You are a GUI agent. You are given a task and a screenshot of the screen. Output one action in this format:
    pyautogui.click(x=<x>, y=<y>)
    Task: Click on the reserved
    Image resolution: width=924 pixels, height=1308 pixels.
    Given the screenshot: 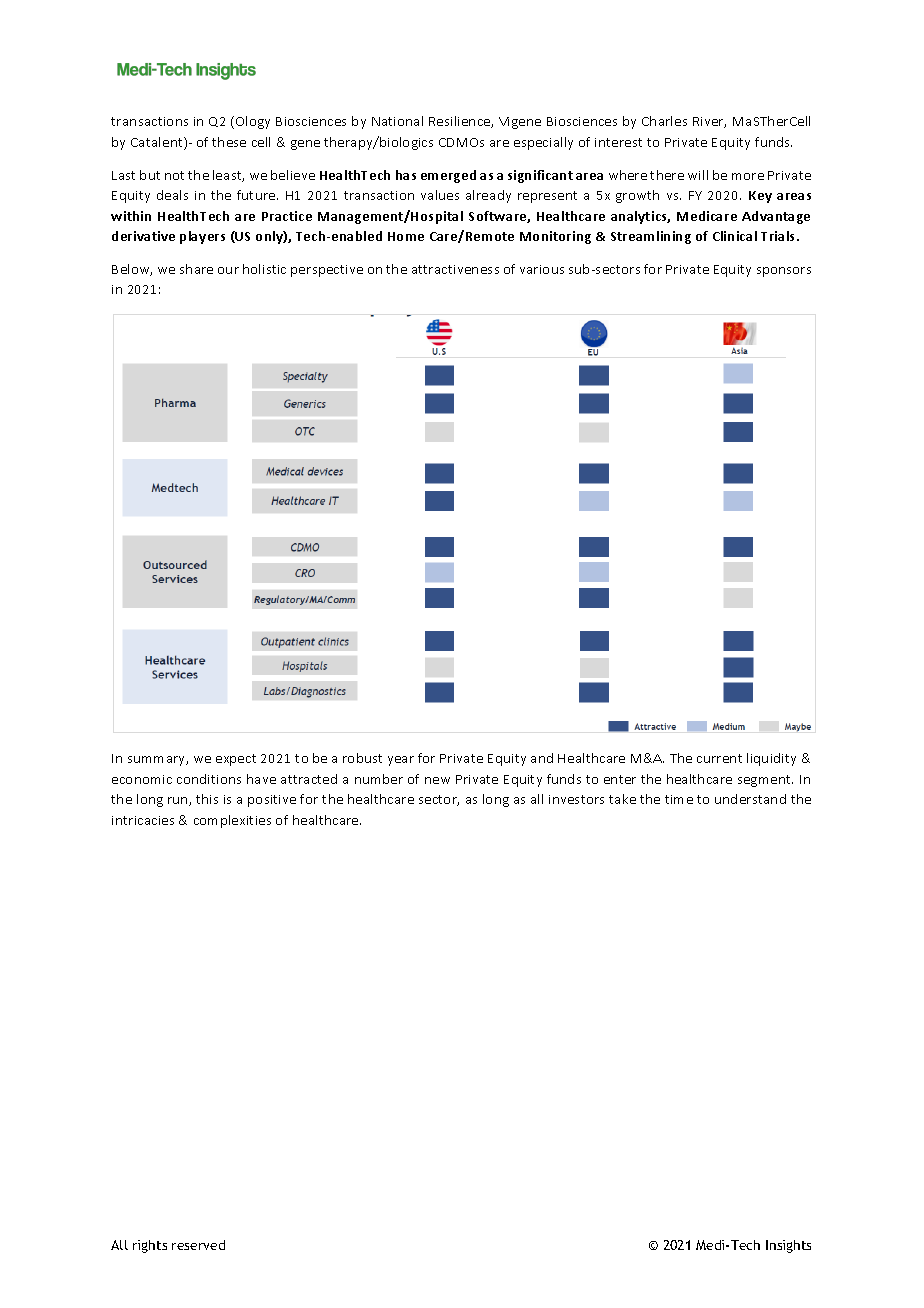 What is the action you would take?
    pyautogui.click(x=198, y=1245)
